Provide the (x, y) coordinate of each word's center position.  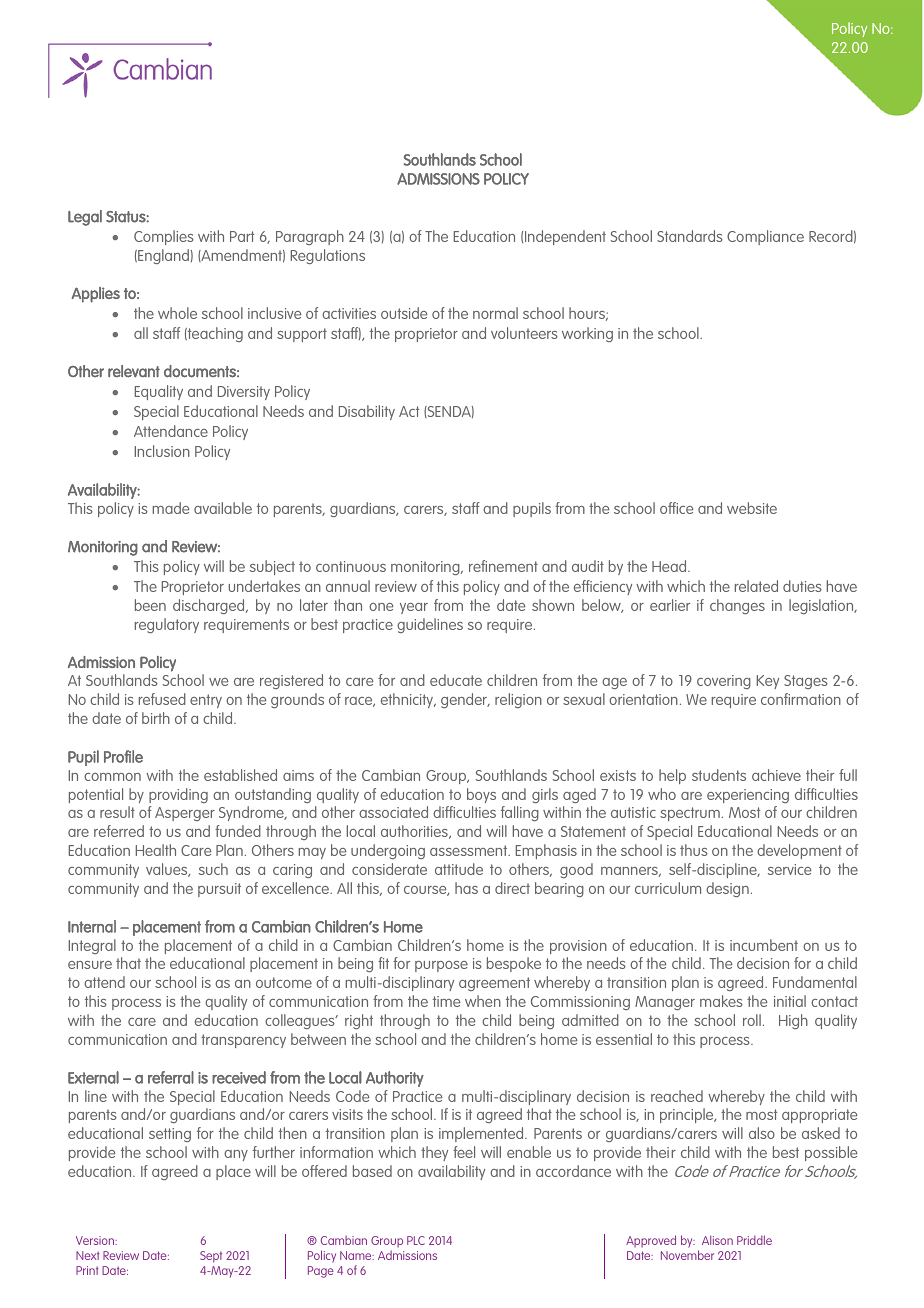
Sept (211, 1257)
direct (512, 888)
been (150, 605)
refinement (503, 566)
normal (495, 313)
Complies (164, 237)
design (727, 889)
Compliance (765, 237)
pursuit (219, 890)
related (756, 586)
